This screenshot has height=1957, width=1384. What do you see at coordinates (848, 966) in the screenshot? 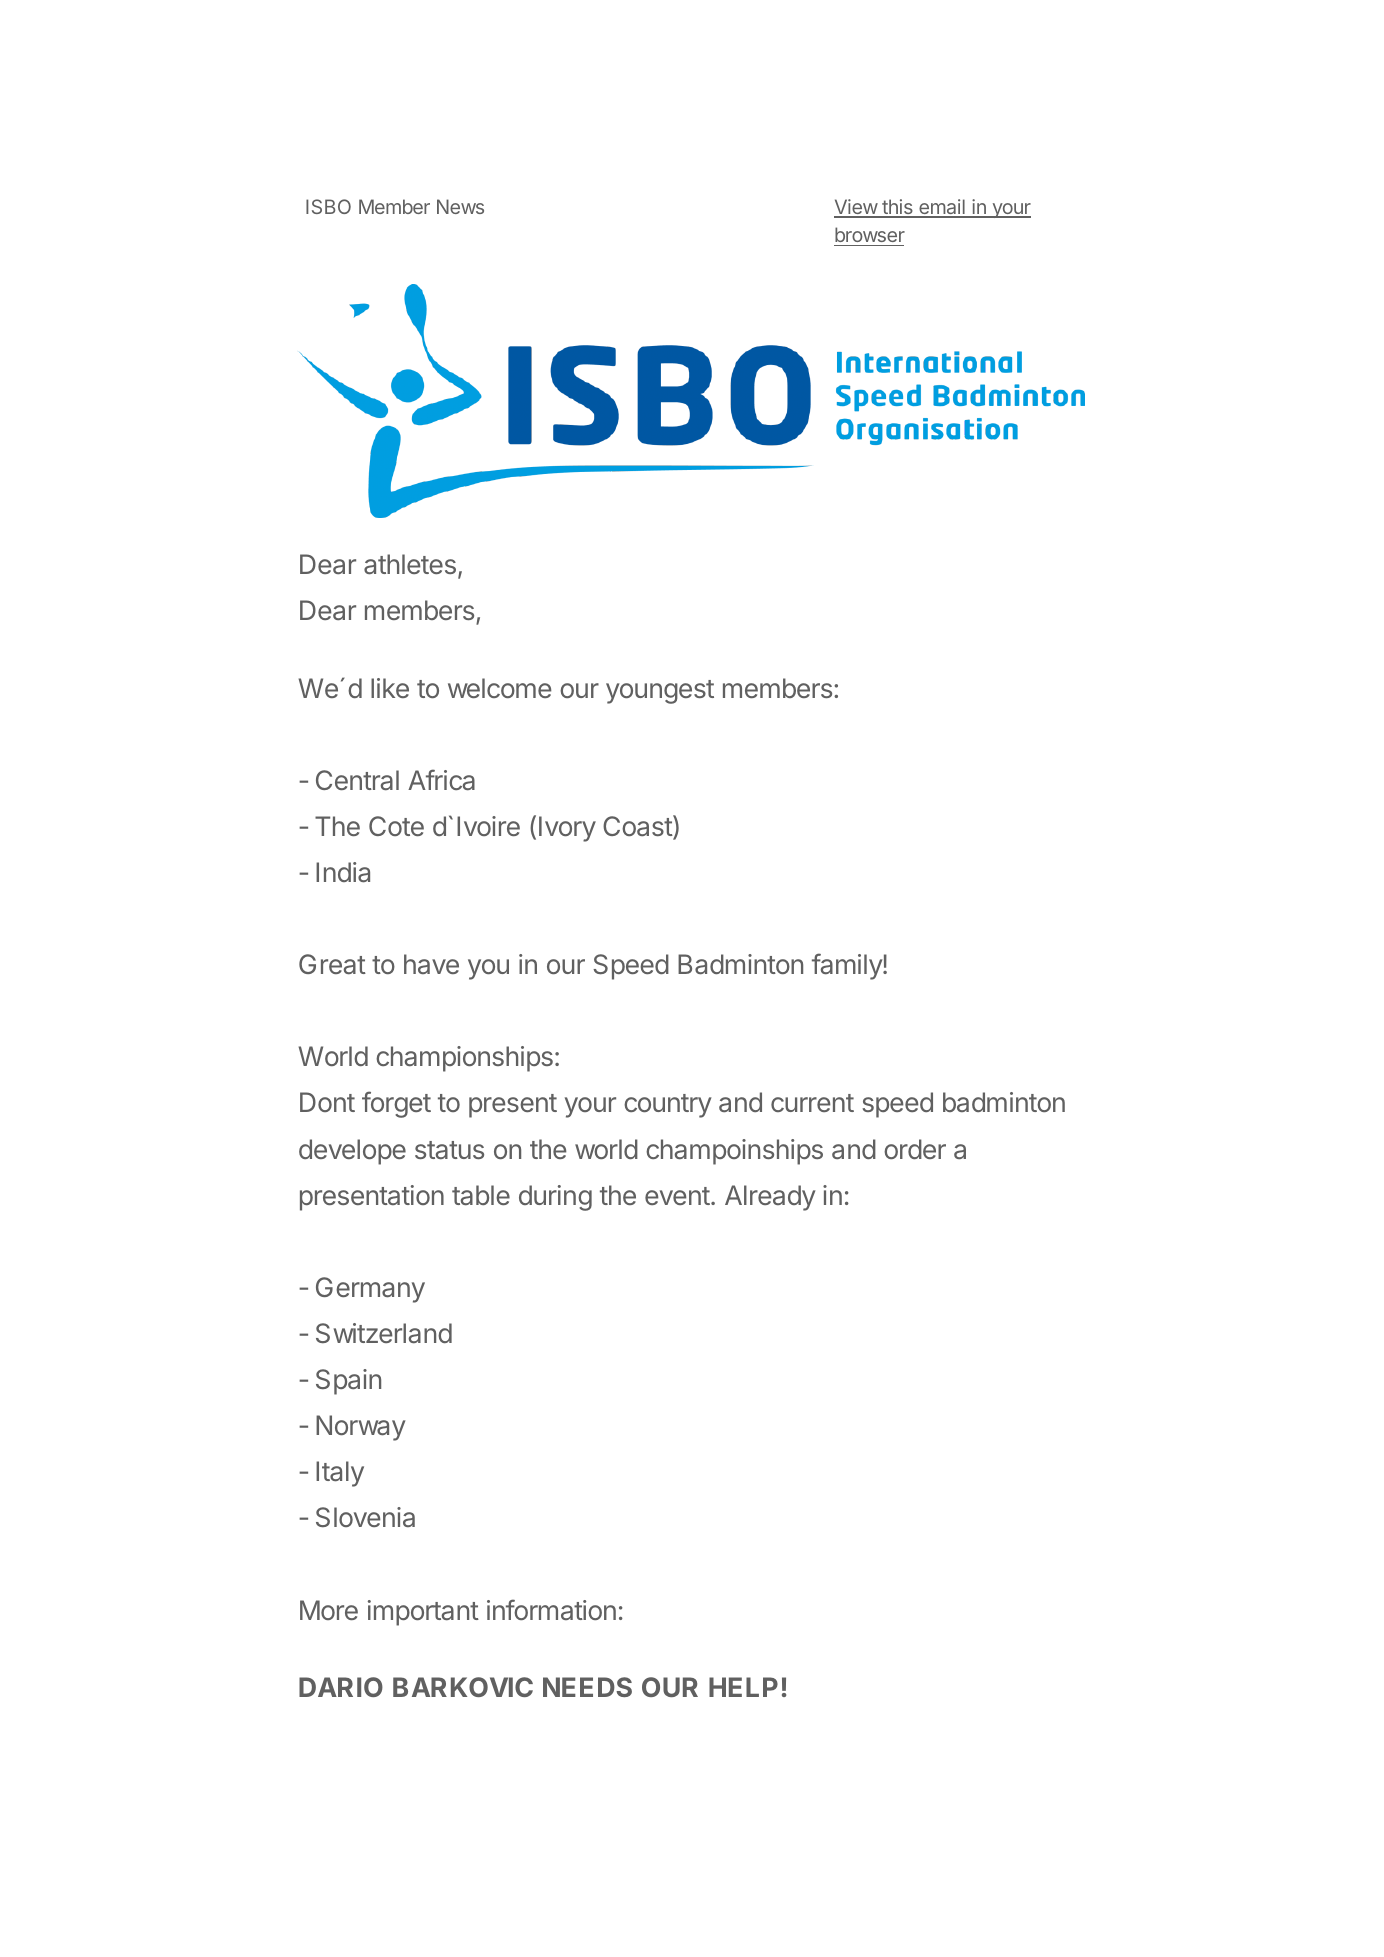
I see `family` at bounding box center [848, 966].
